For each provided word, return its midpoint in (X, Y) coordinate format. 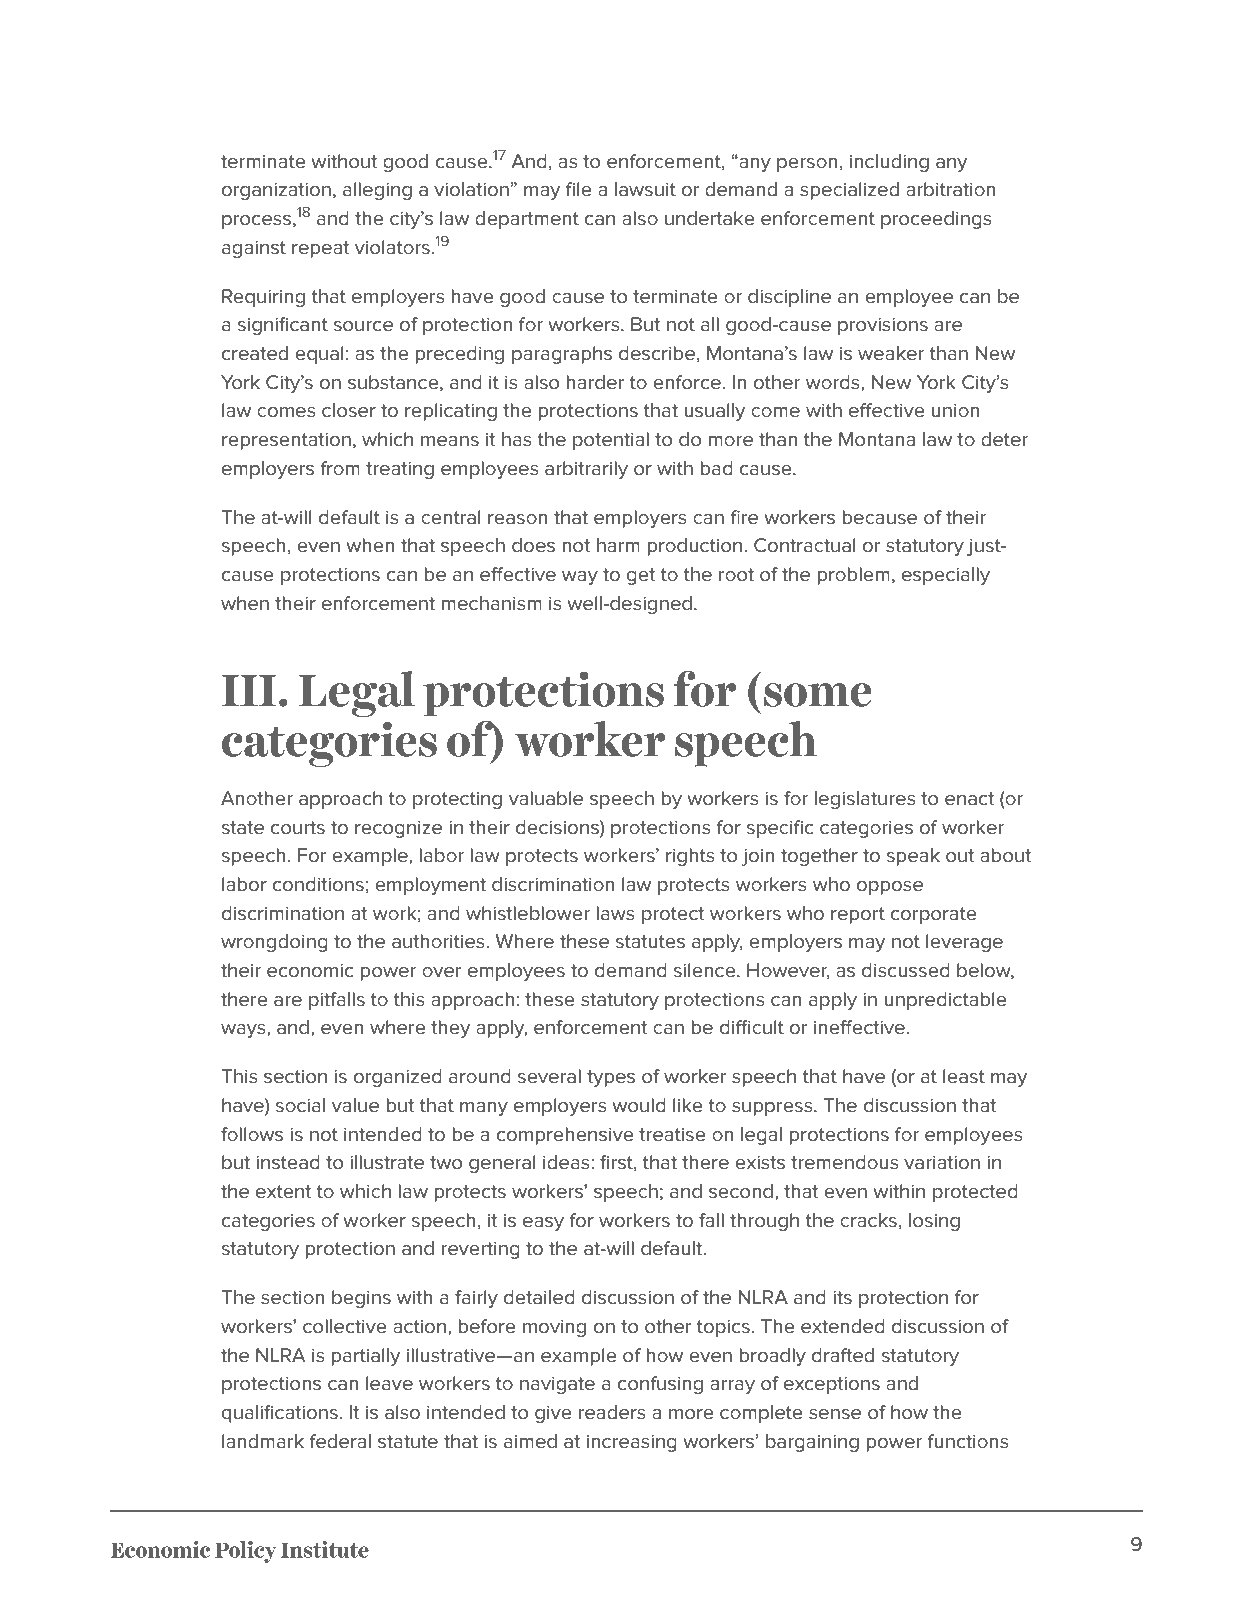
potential (611, 441)
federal (340, 1441)
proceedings (936, 220)
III (249, 690)
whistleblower (528, 913)
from (340, 468)
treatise (672, 1135)
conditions (318, 884)
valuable (546, 798)
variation (942, 1162)
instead (288, 1162)
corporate (934, 915)
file (579, 189)
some (817, 695)
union (955, 410)
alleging (377, 191)
